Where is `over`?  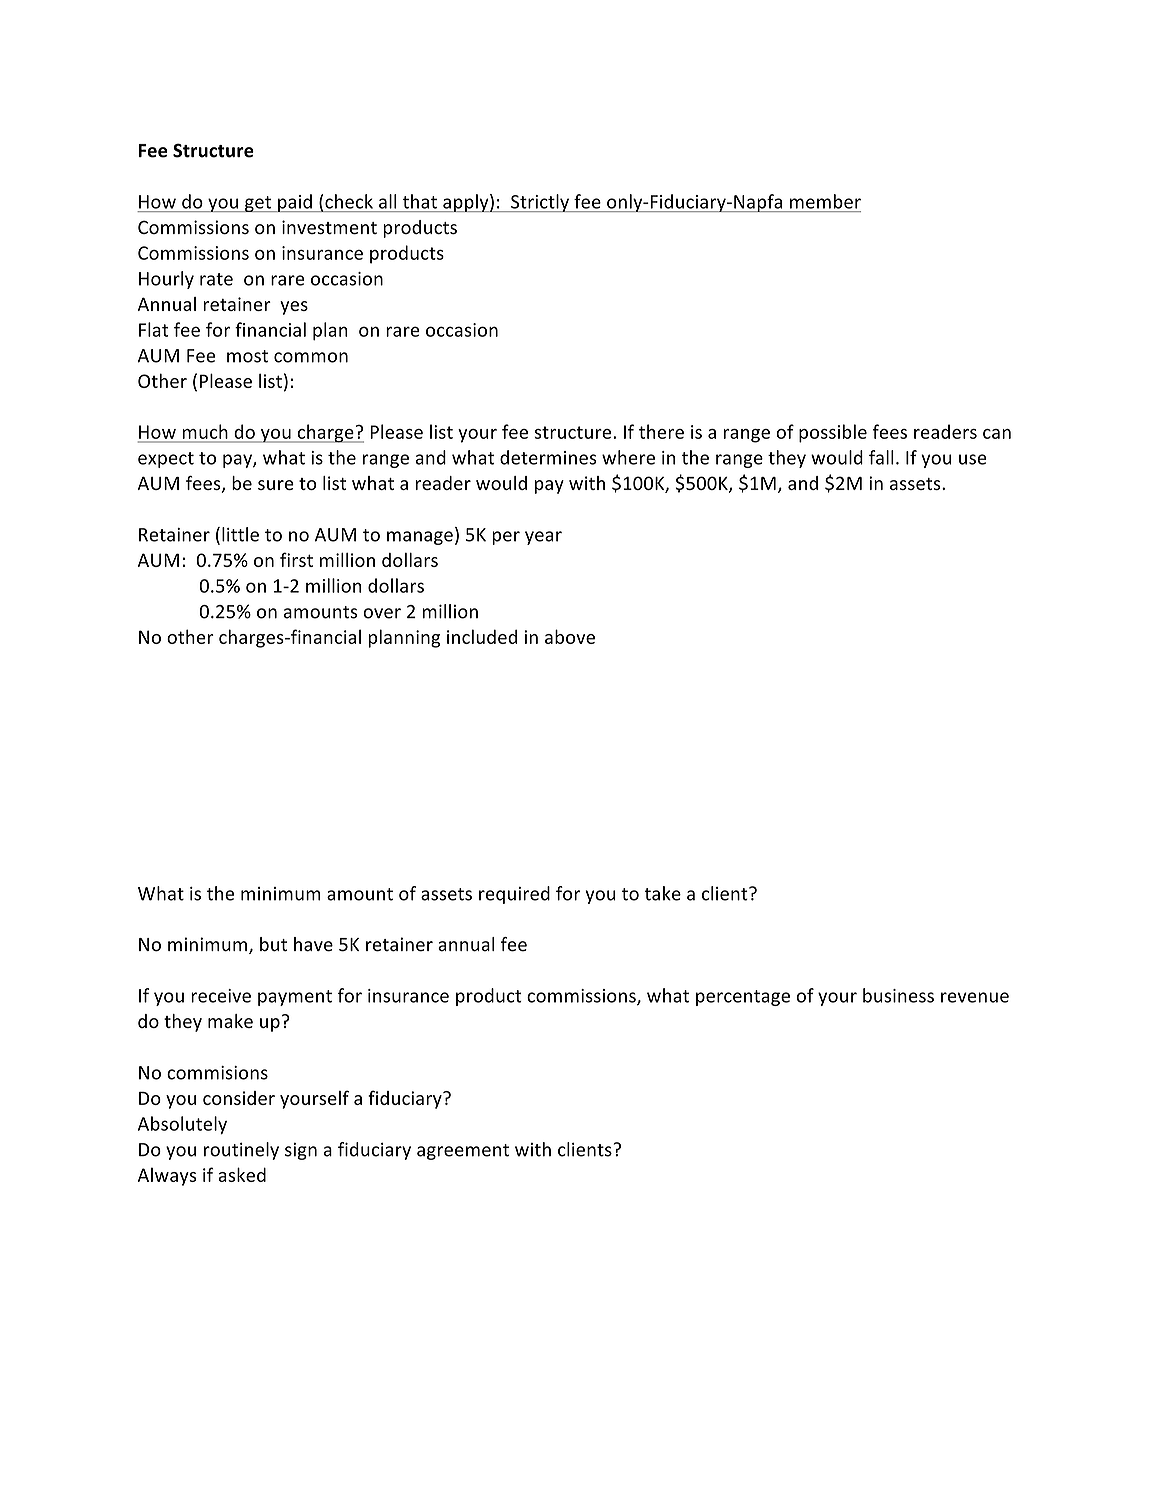
over is located at coordinates (382, 613).
